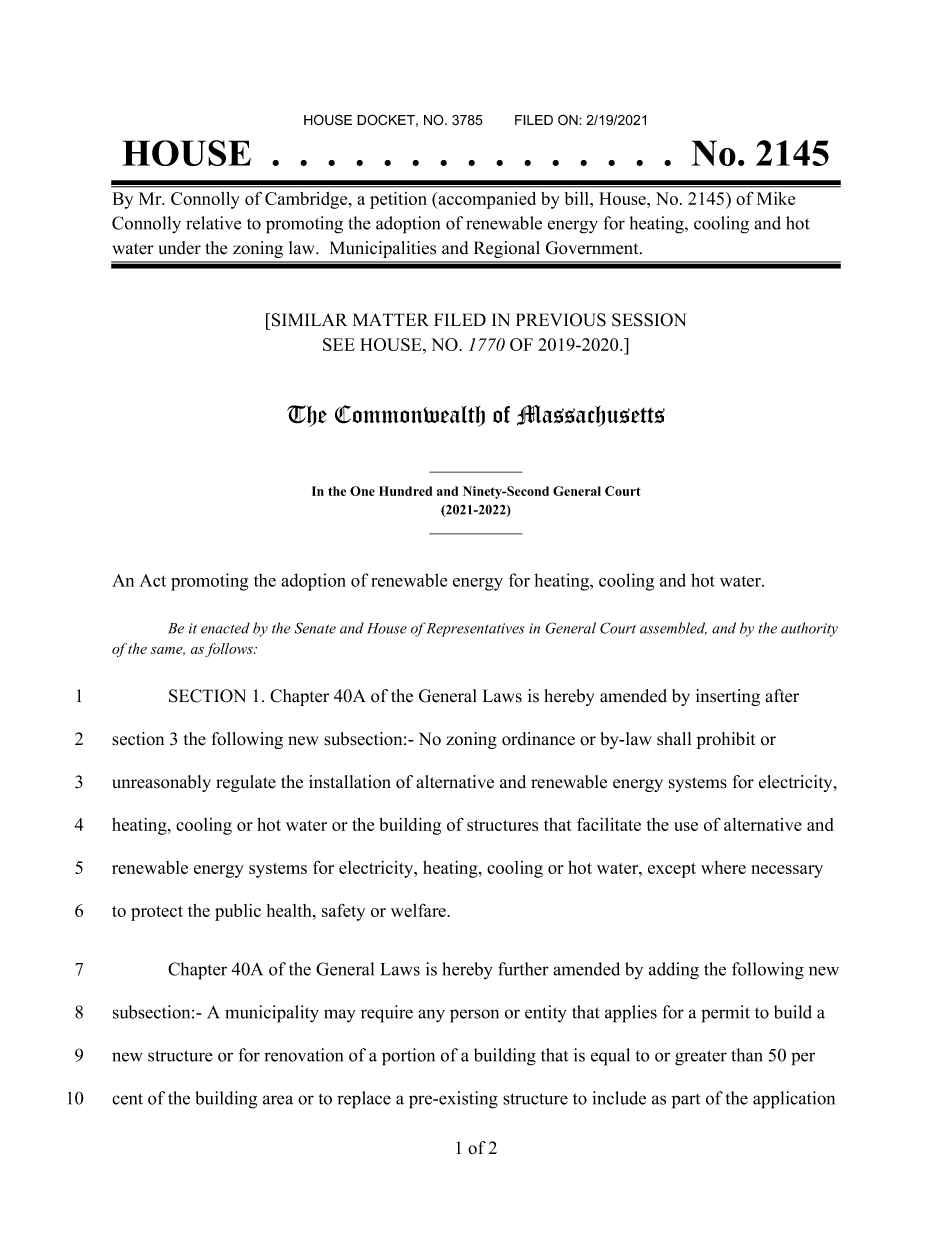  What do you see at coordinates (538, 739) in the page?
I see `ordinance` at bounding box center [538, 739].
